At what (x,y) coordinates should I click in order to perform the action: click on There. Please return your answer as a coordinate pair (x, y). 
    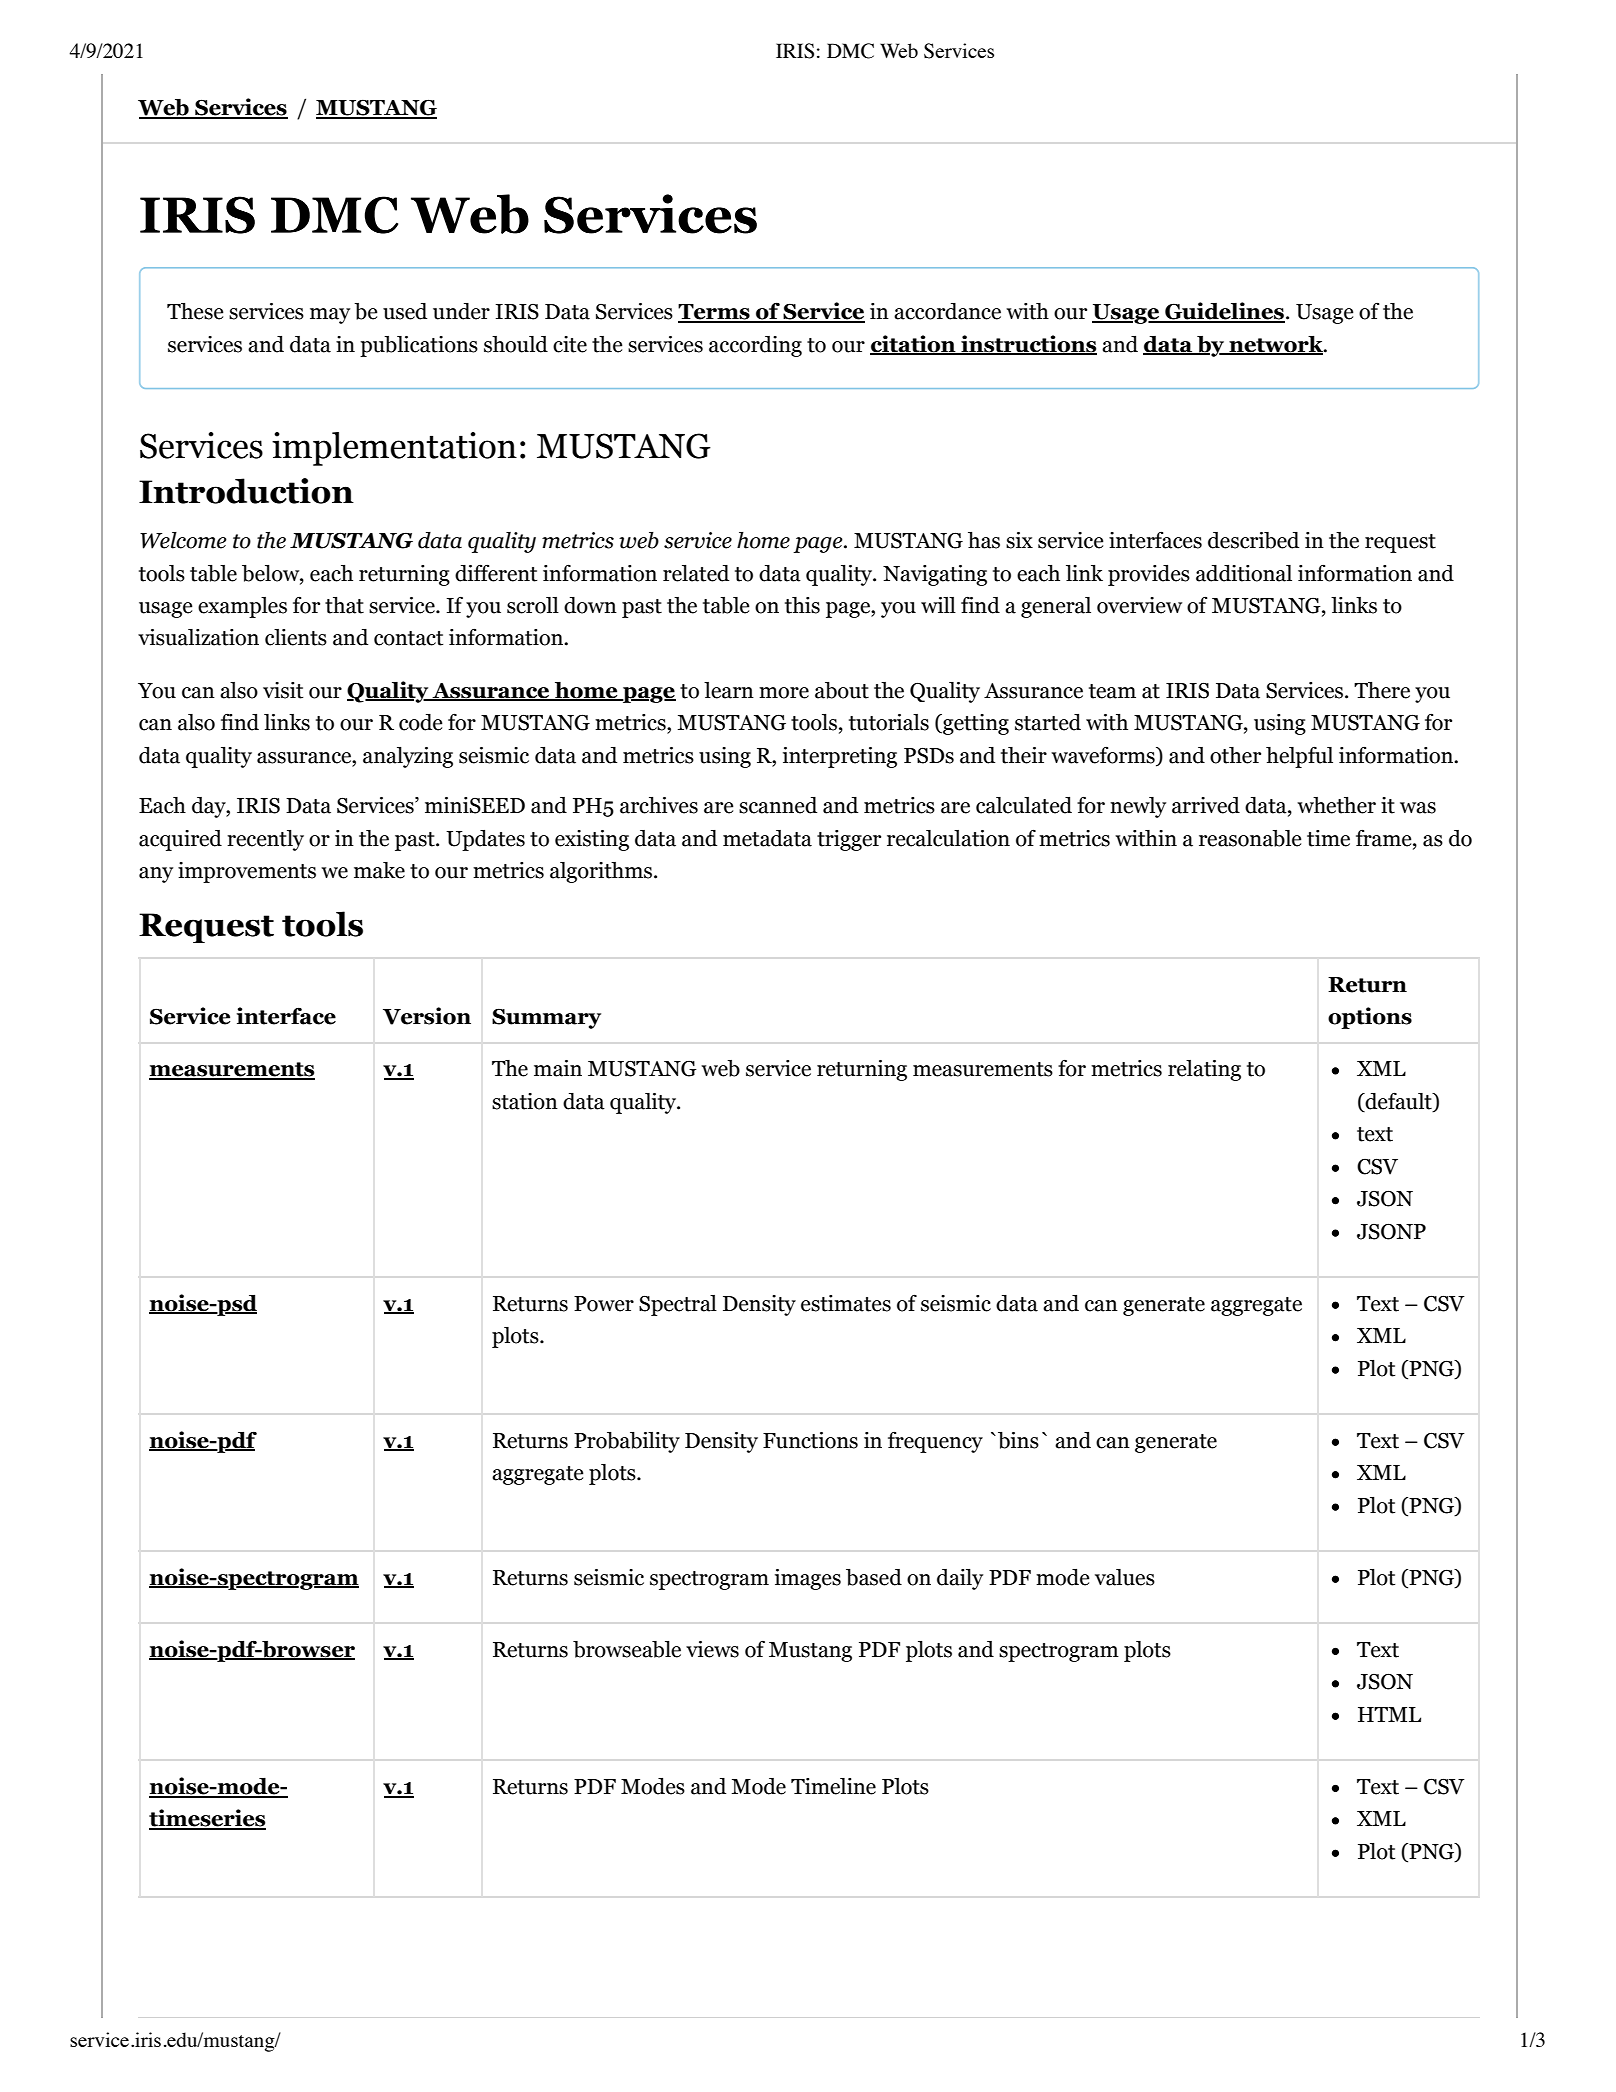
    Looking at the image, I should click on (1382, 690).
